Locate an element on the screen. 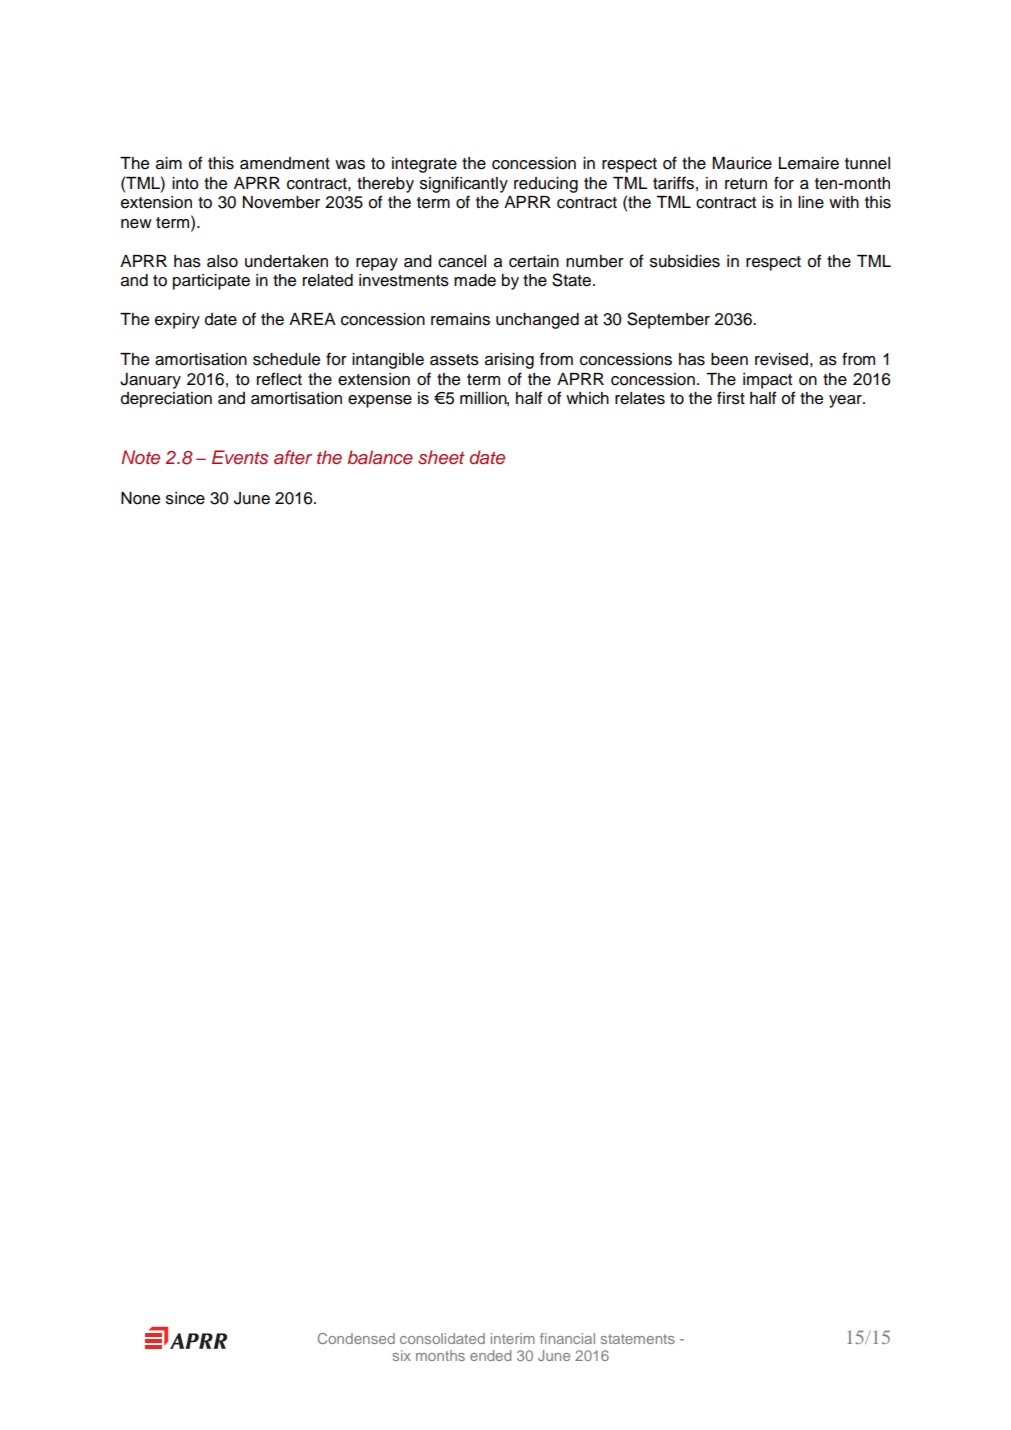 The image size is (1011, 1430). interim is located at coordinates (513, 1338).
